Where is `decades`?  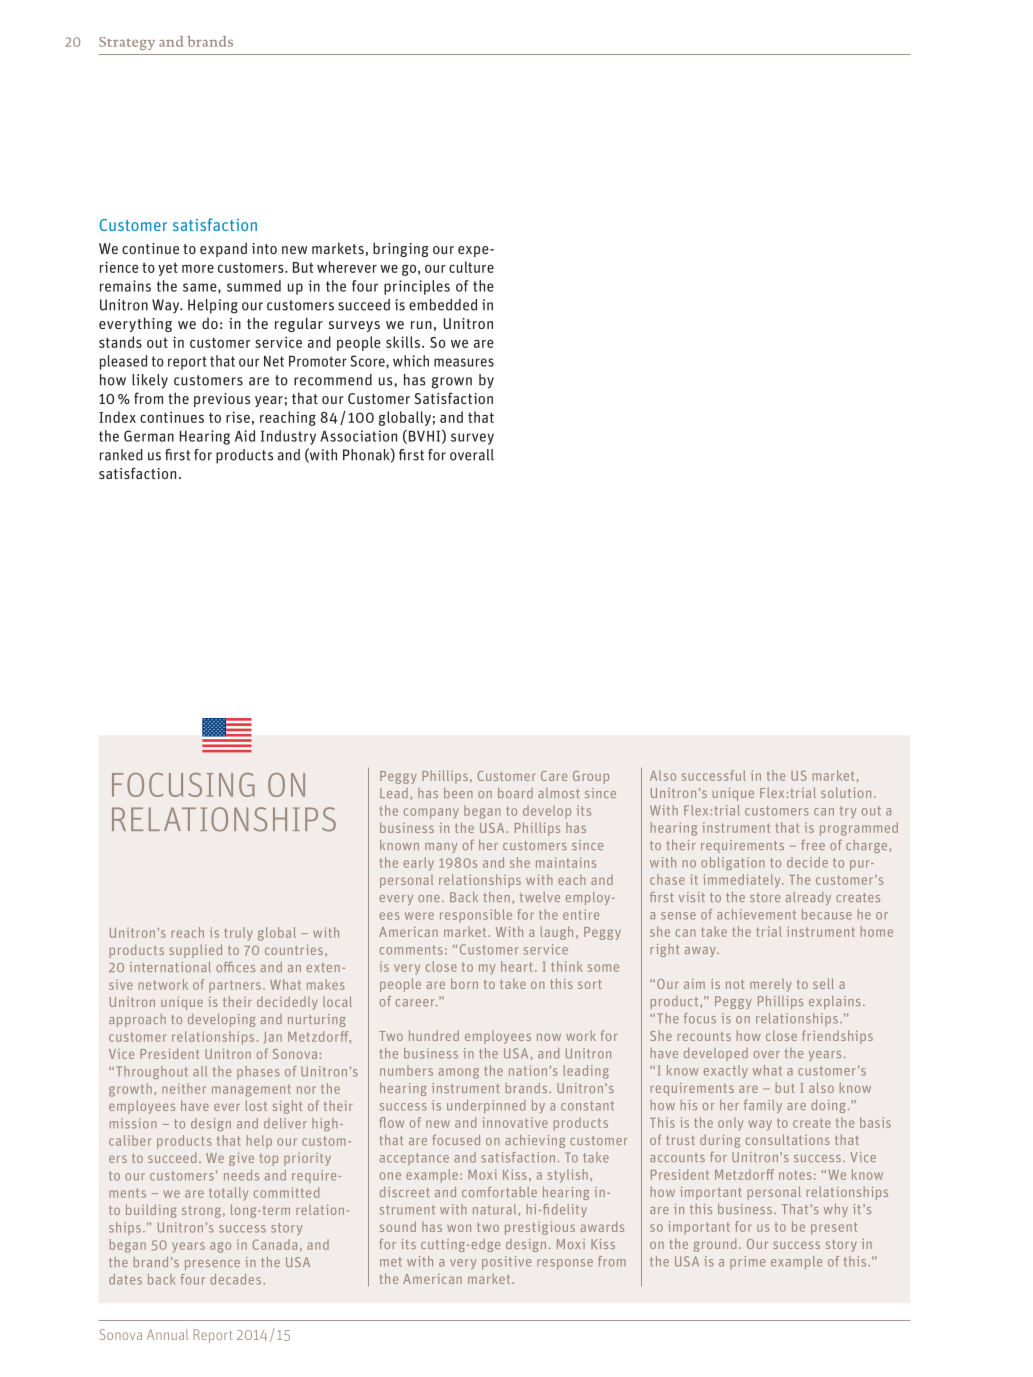 decades is located at coordinates (235, 1279).
